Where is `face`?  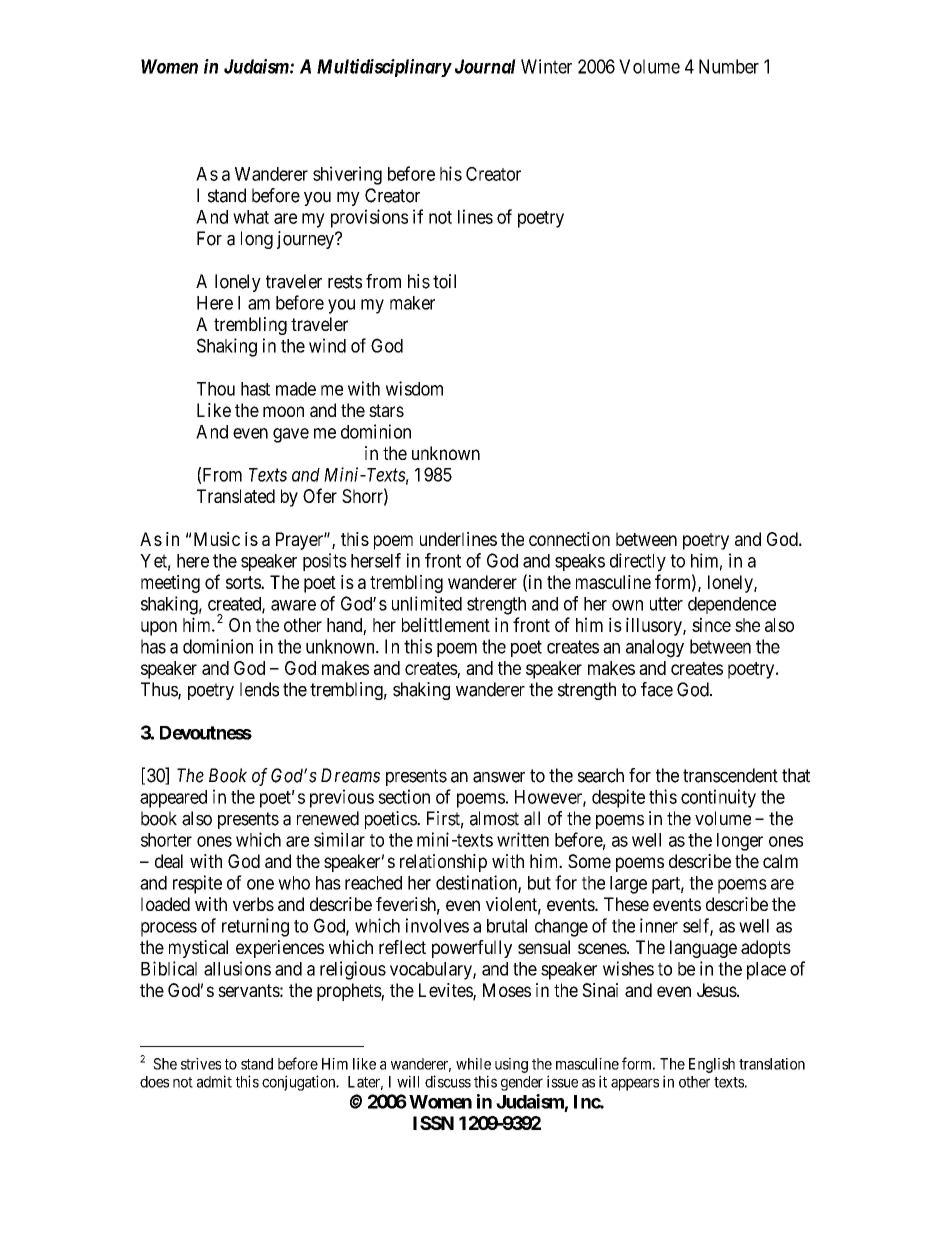
face is located at coordinates (657, 689).
